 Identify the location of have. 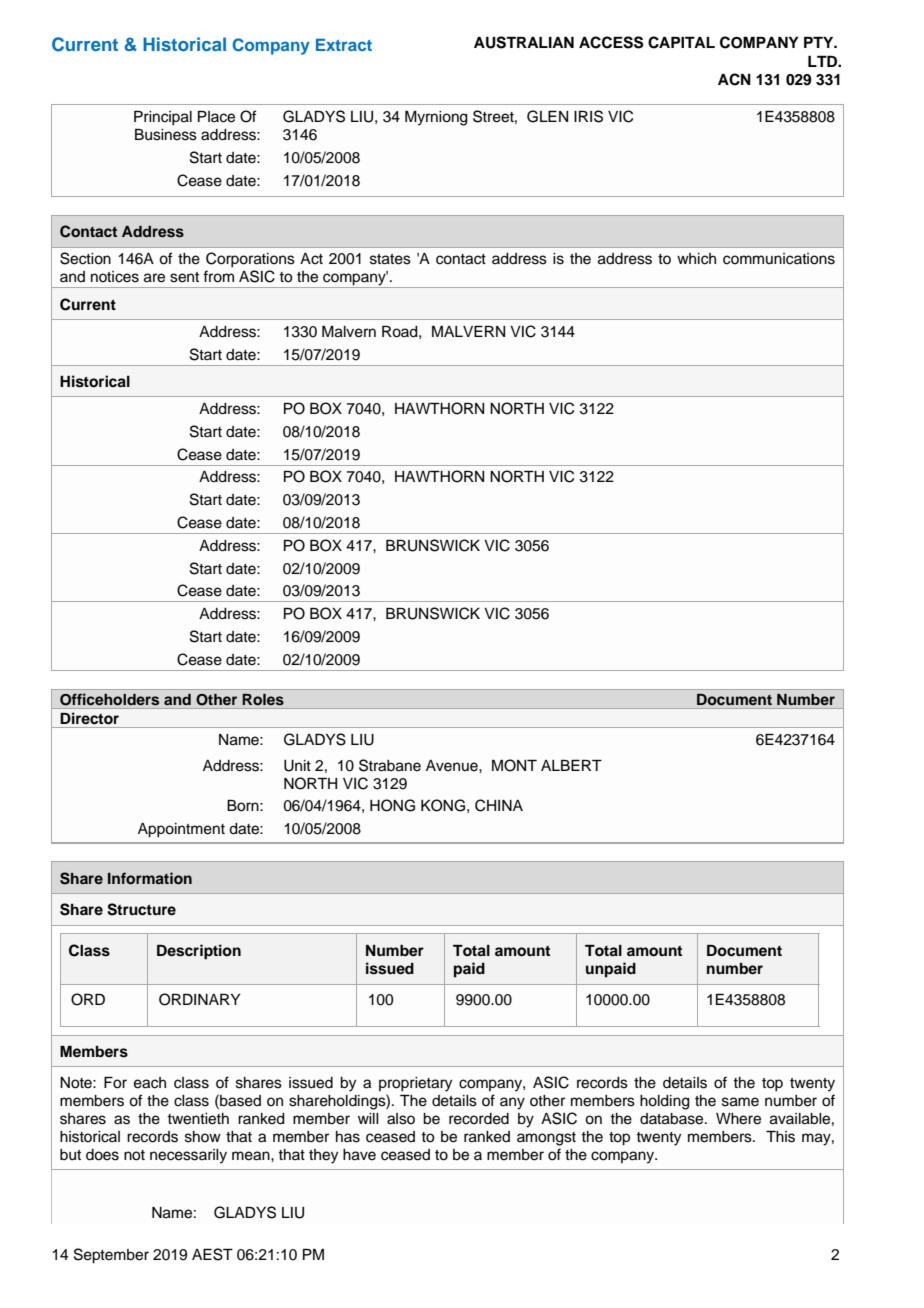
(359, 1155).
